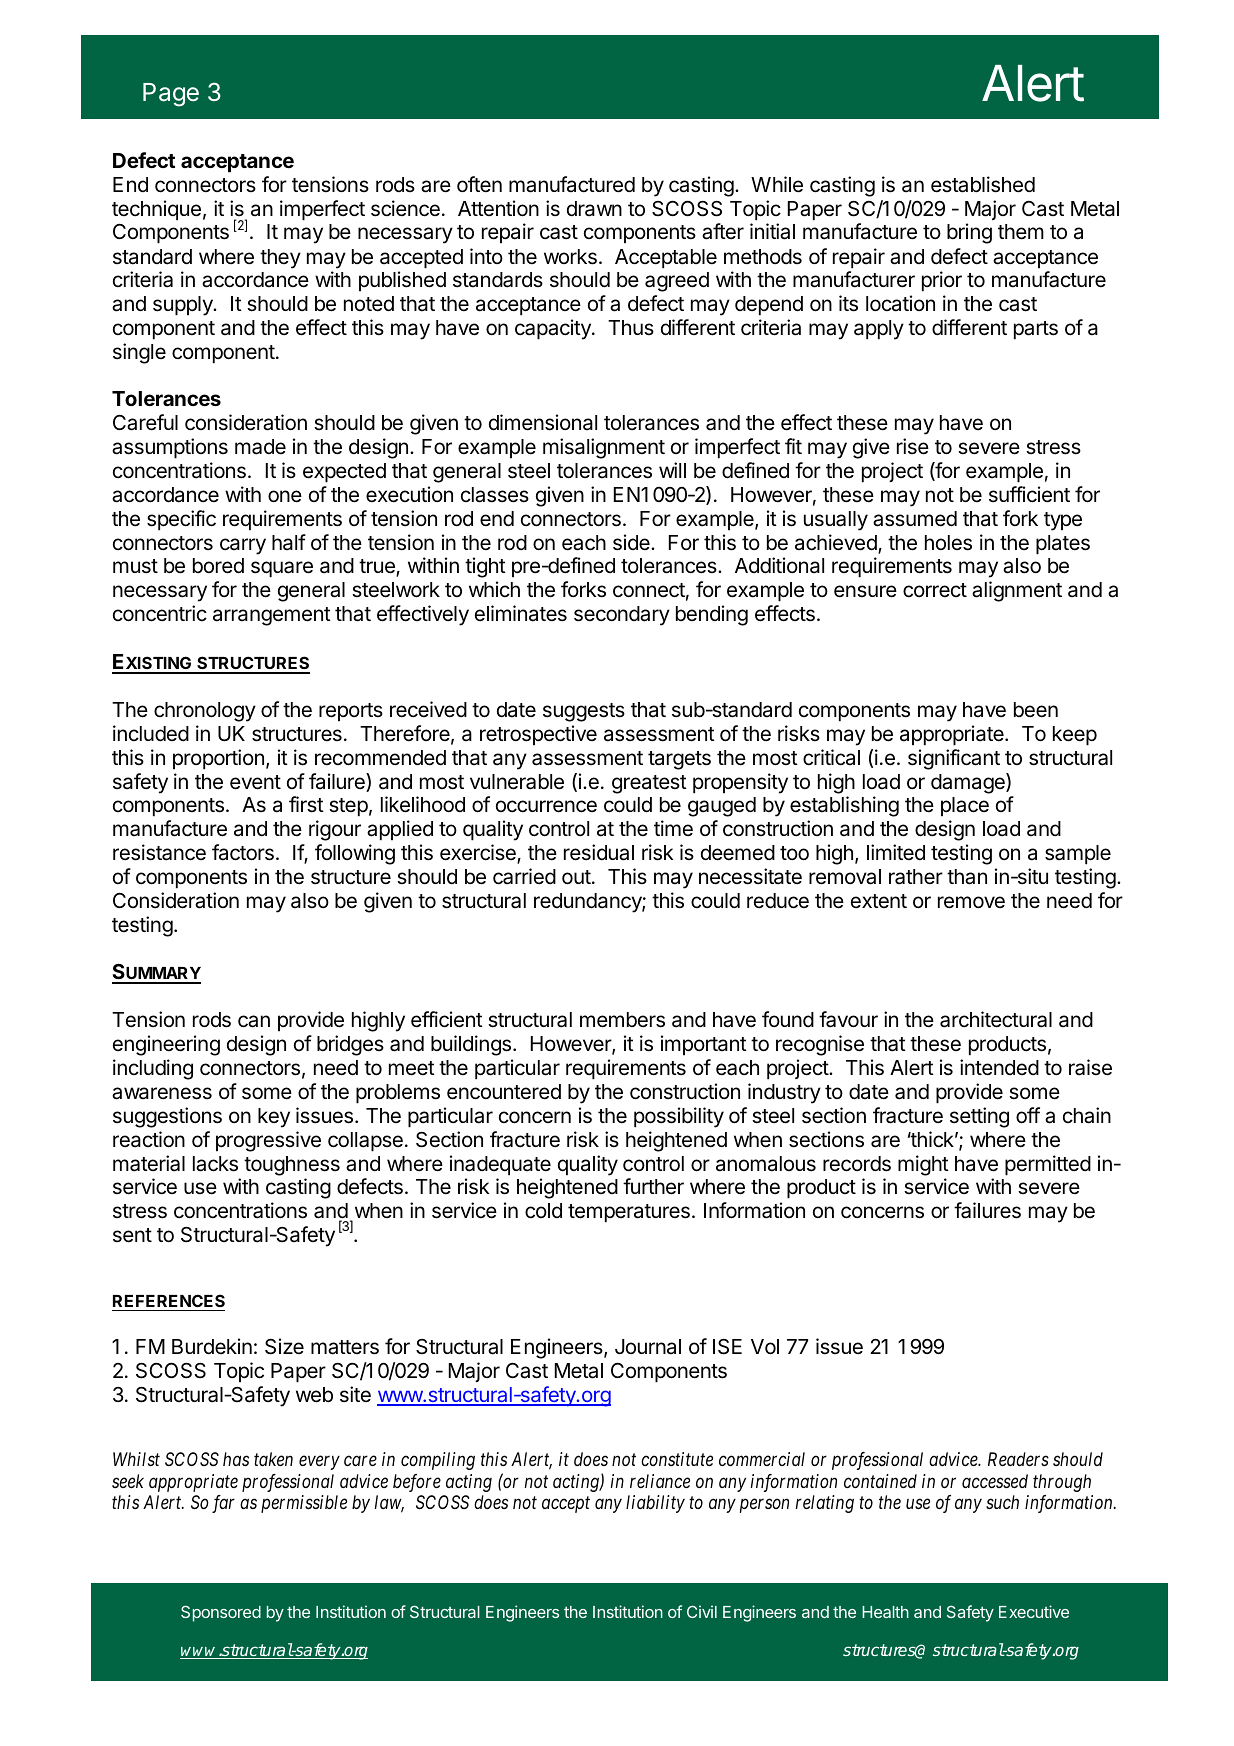 Image resolution: width=1234 pixels, height=1746 pixels. Describe the element at coordinates (979, 1117) in the screenshot. I see `setting` at that location.
